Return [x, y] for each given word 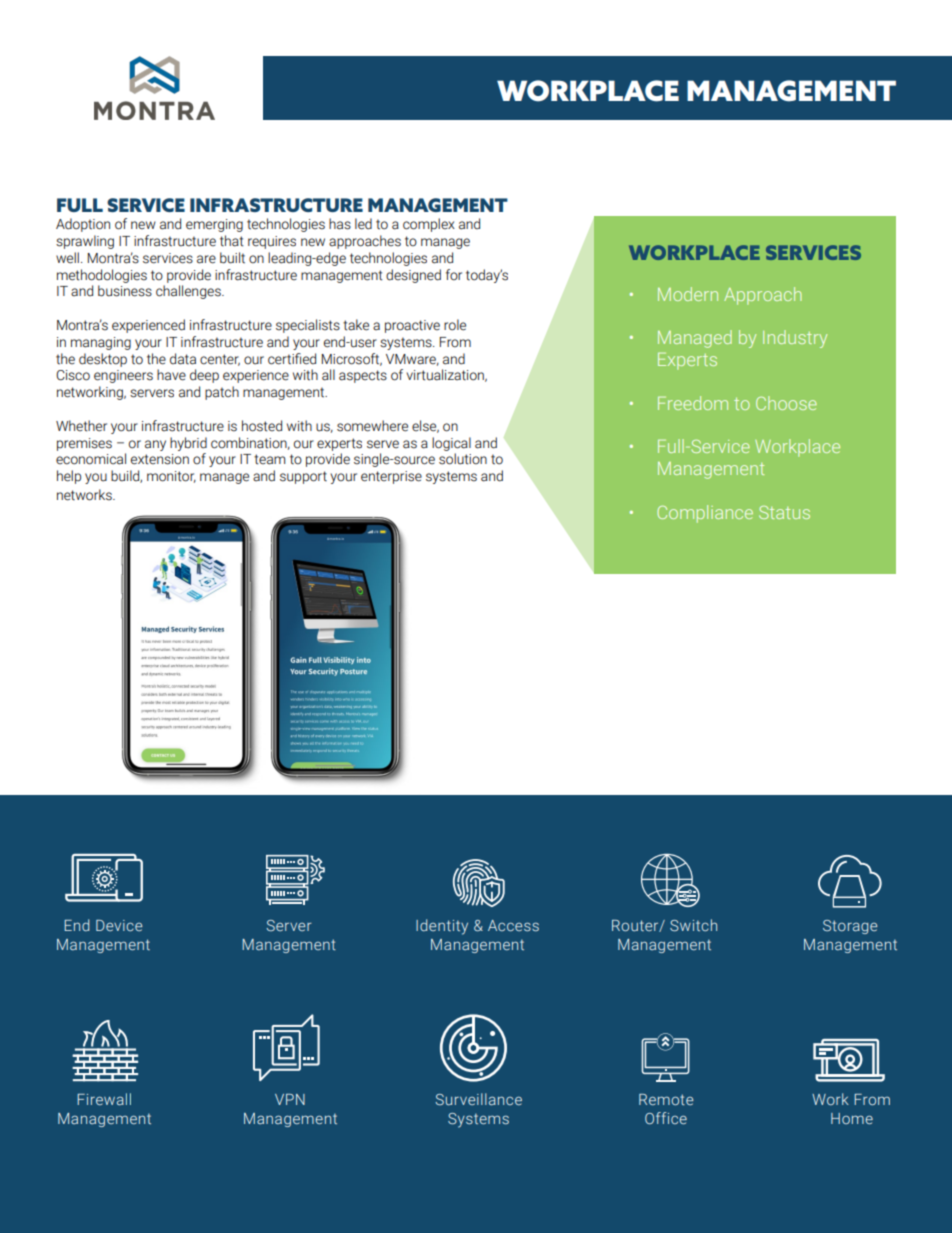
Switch [693, 925]
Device [119, 925]
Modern [688, 294]
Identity [442, 927]
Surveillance [478, 1099]
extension [160, 459]
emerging [214, 225]
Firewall [104, 1099]
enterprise [391, 477]
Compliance [705, 514]
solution [463, 459]
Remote [666, 1099]
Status [784, 512]
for [454, 274]
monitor [171, 477]
